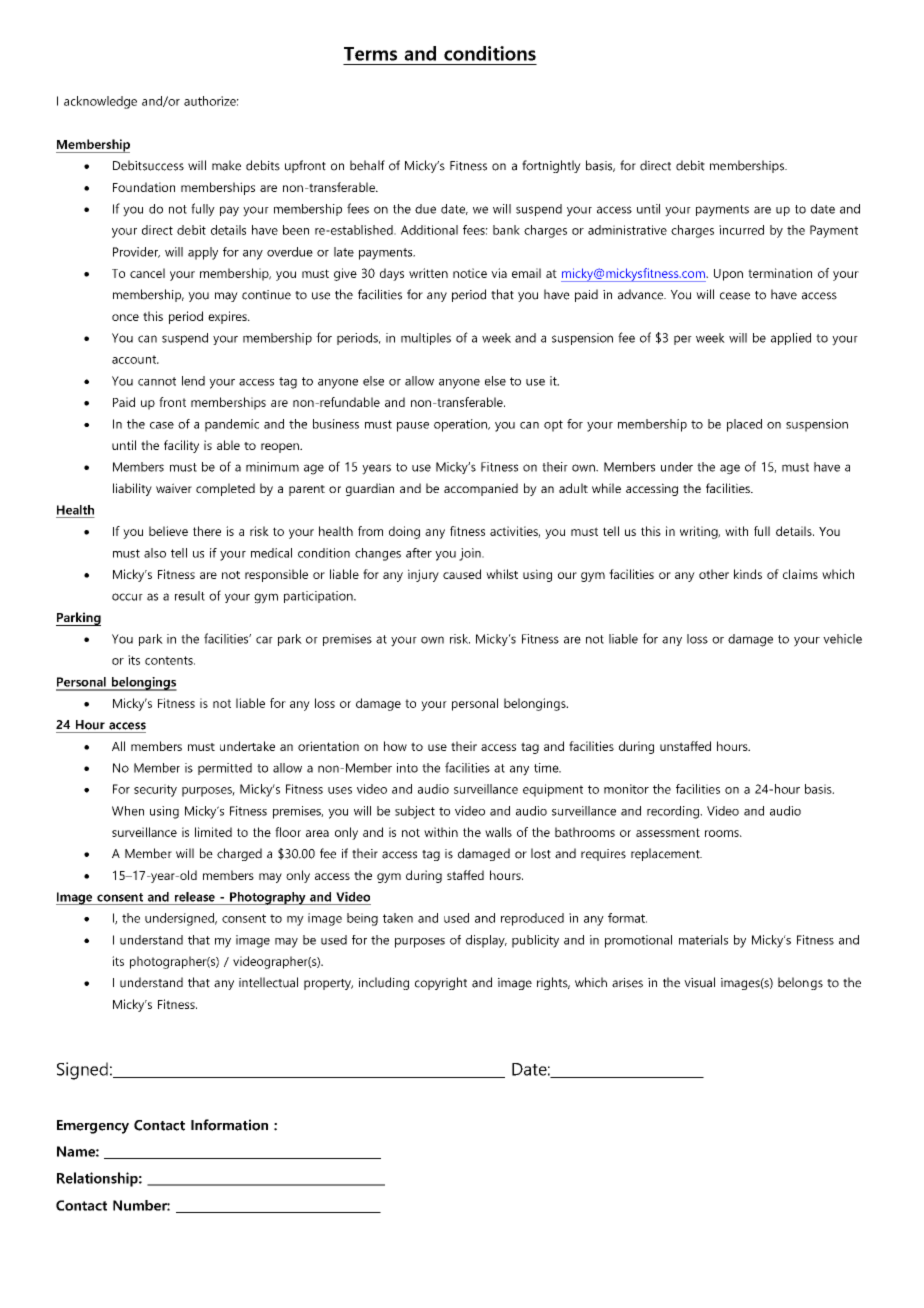 The width and height of the screenshot is (924, 1308). What do you see at coordinates (100, 102) in the screenshot?
I see `acknowledge` at bounding box center [100, 102].
